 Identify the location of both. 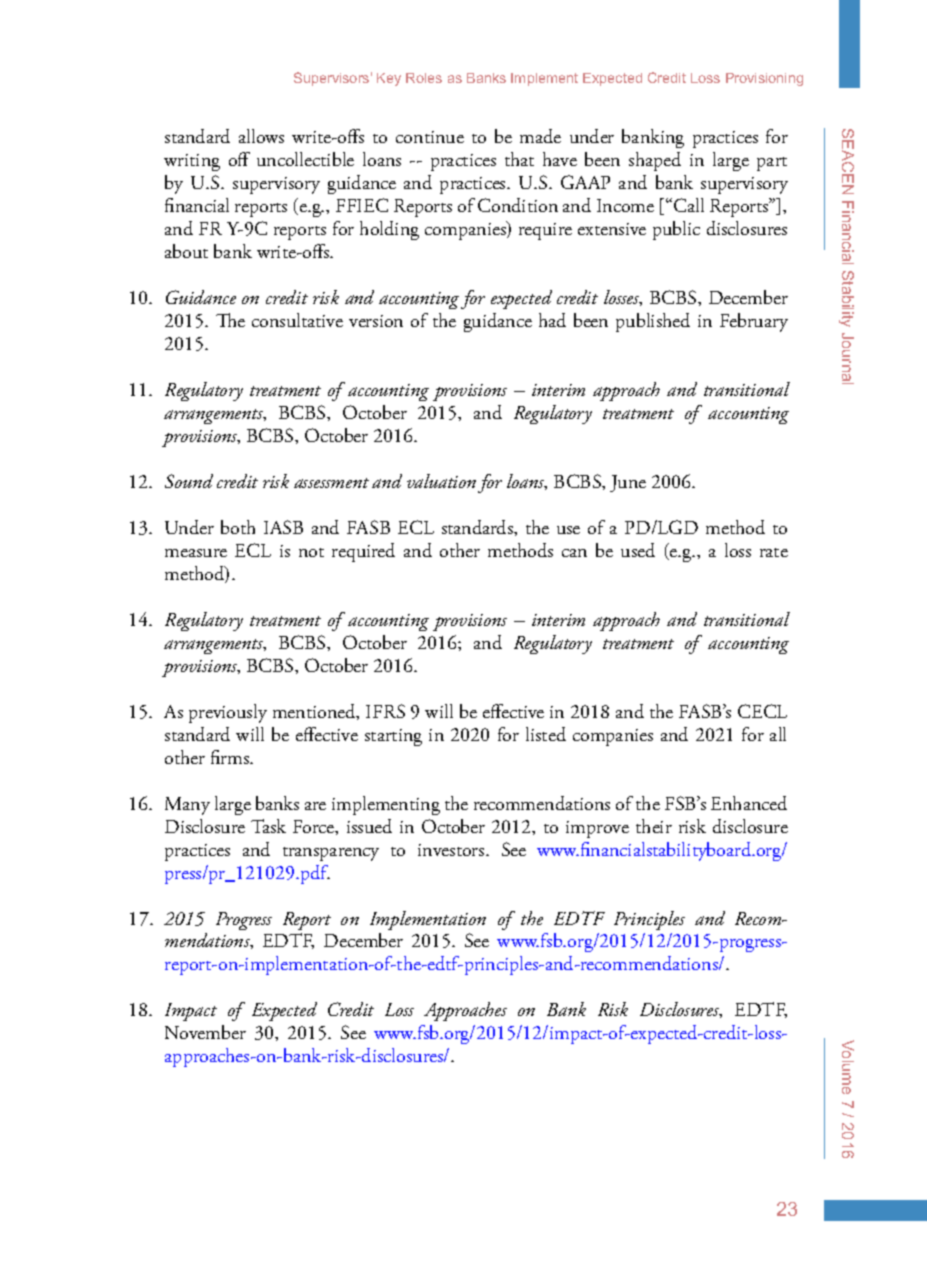
(238, 527).
